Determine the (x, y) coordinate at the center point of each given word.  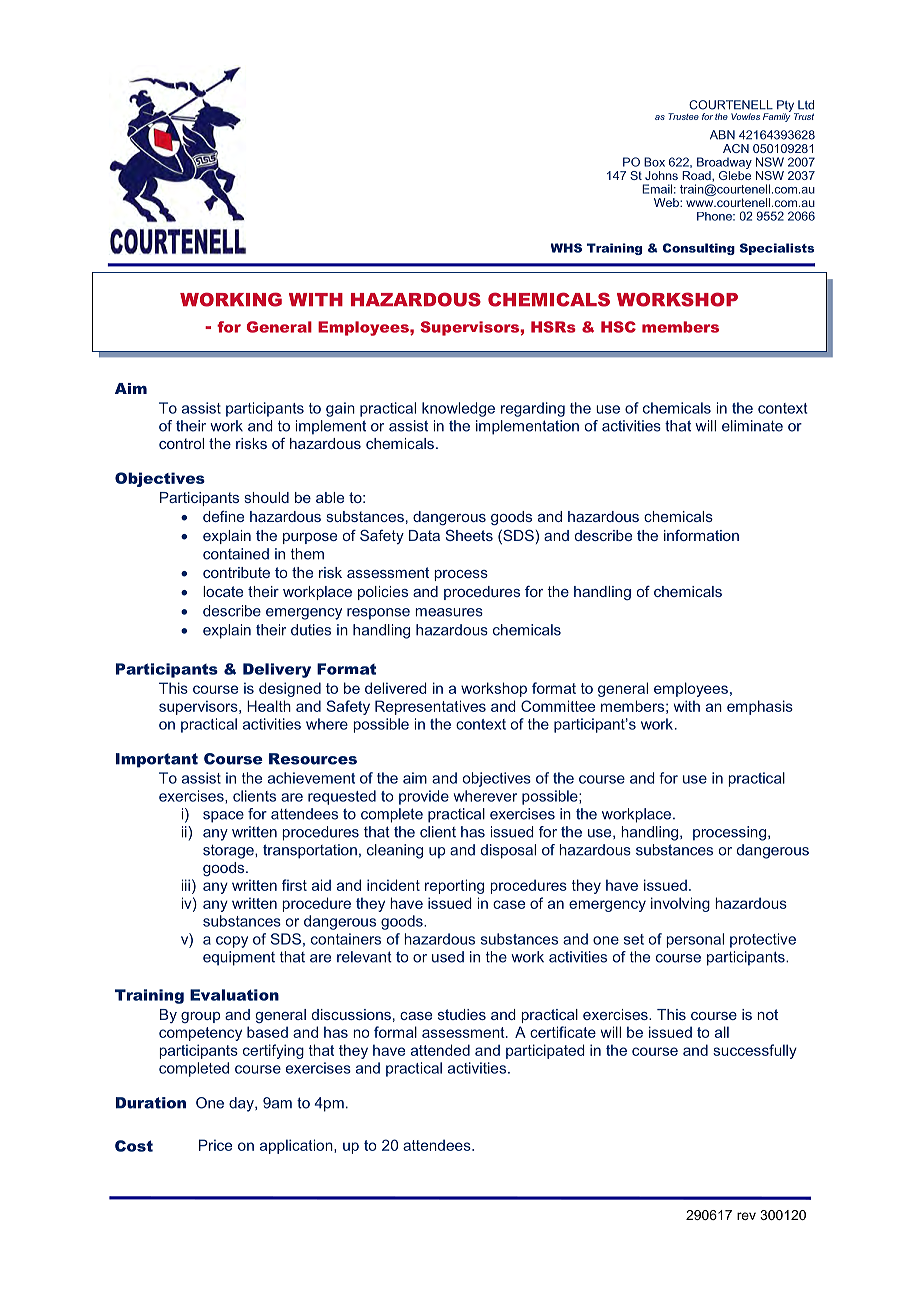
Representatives (430, 707)
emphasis (760, 707)
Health (269, 706)
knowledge (458, 409)
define (223, 516)
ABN (722, 135)
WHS (566, 248)
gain (340, 409)
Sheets (469, 535)
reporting (454, 886)
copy (232, 942)
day (242, 1104)
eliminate (752, 426)
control (181, 443)
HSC (618, 327)
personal (695, 940)
